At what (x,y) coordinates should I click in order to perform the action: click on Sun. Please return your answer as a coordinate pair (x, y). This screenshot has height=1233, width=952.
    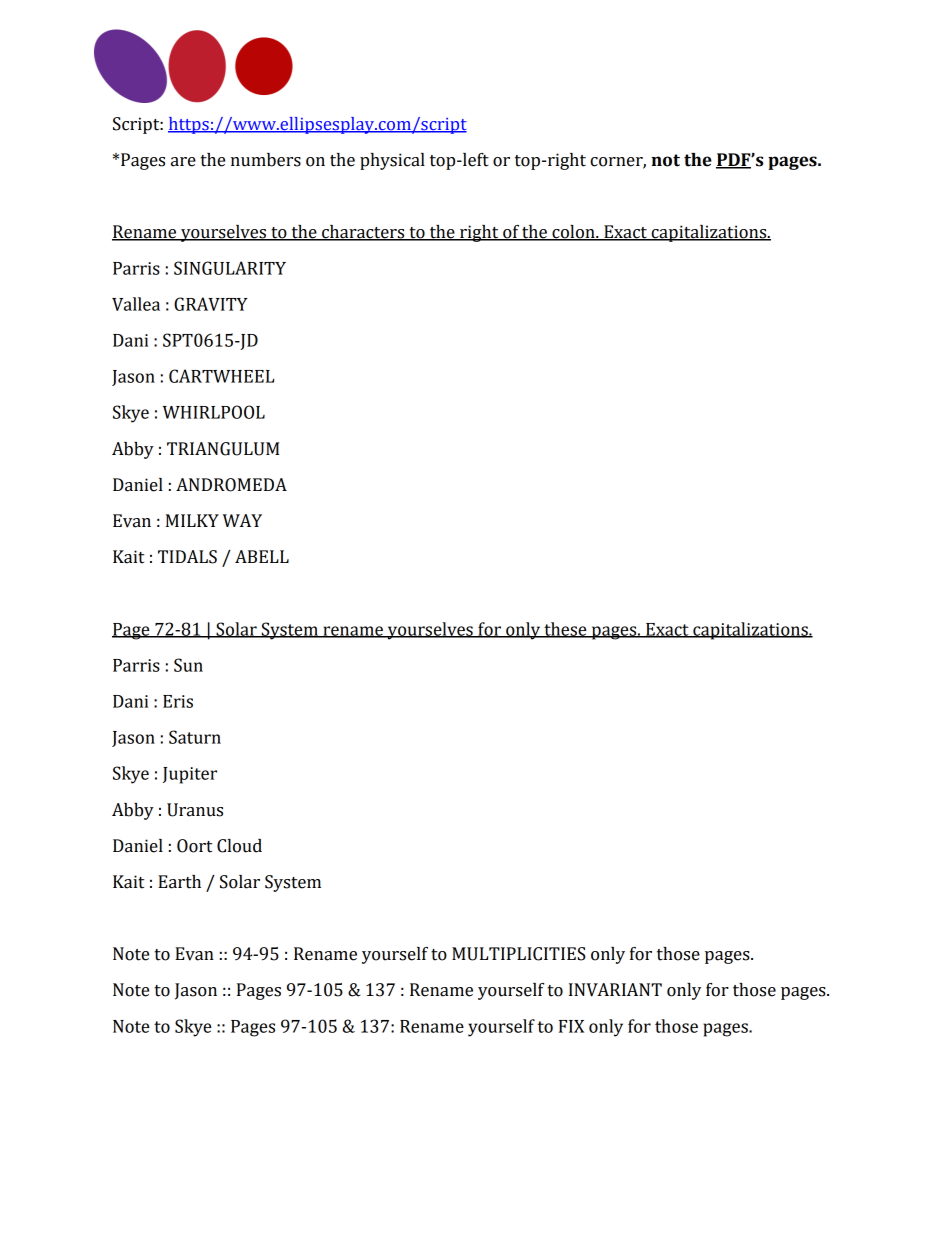
    Looking at the image, I should click on (188, 665).
